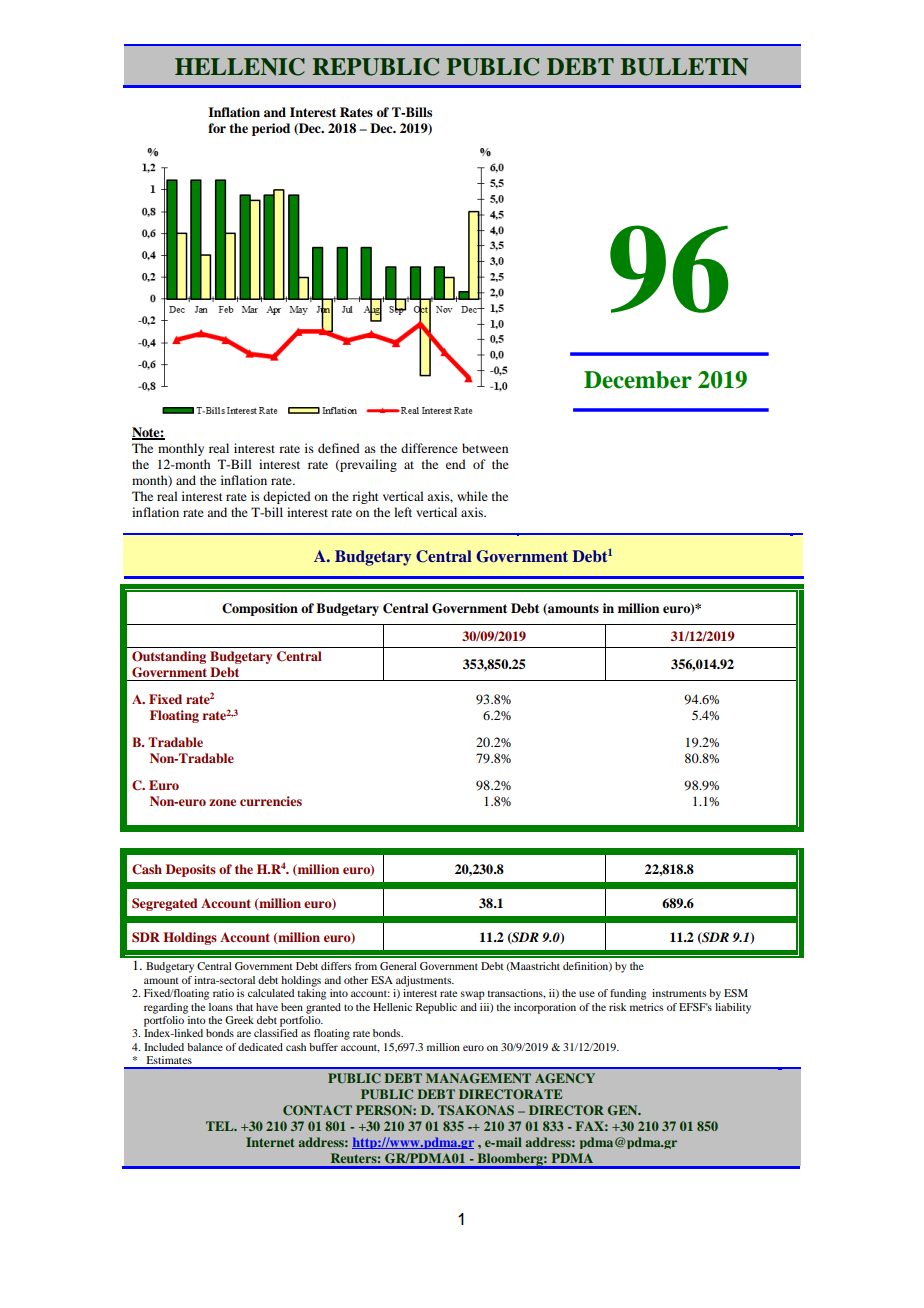  What do you see at coordinates (221, 1126) in the document?
I see `TEL` at bounding box center [221, 1126].
